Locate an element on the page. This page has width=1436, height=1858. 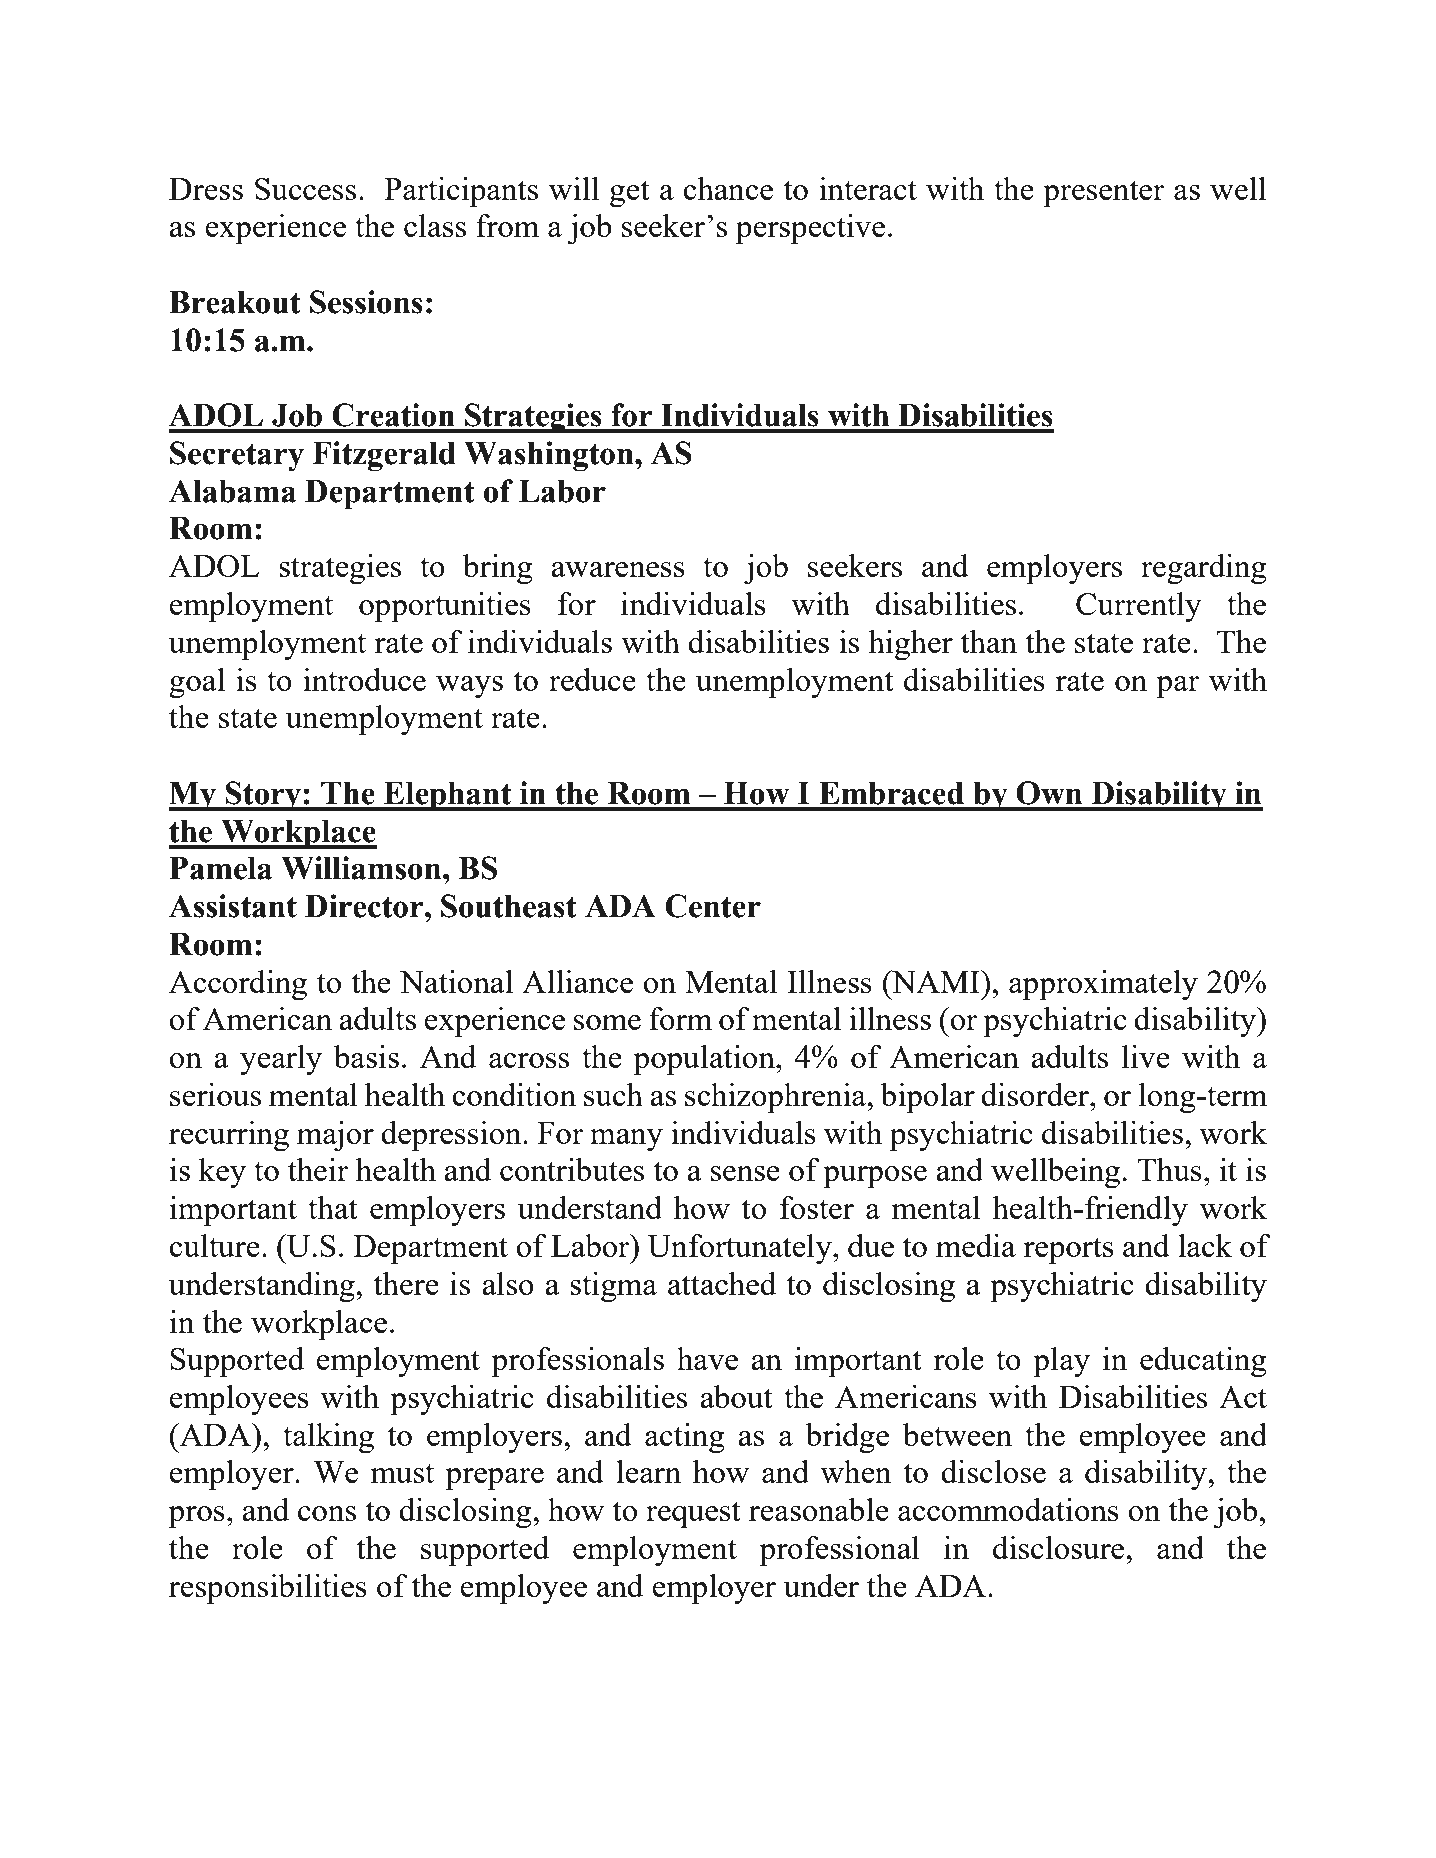
Alabama is located at coordinates (232, 491).
